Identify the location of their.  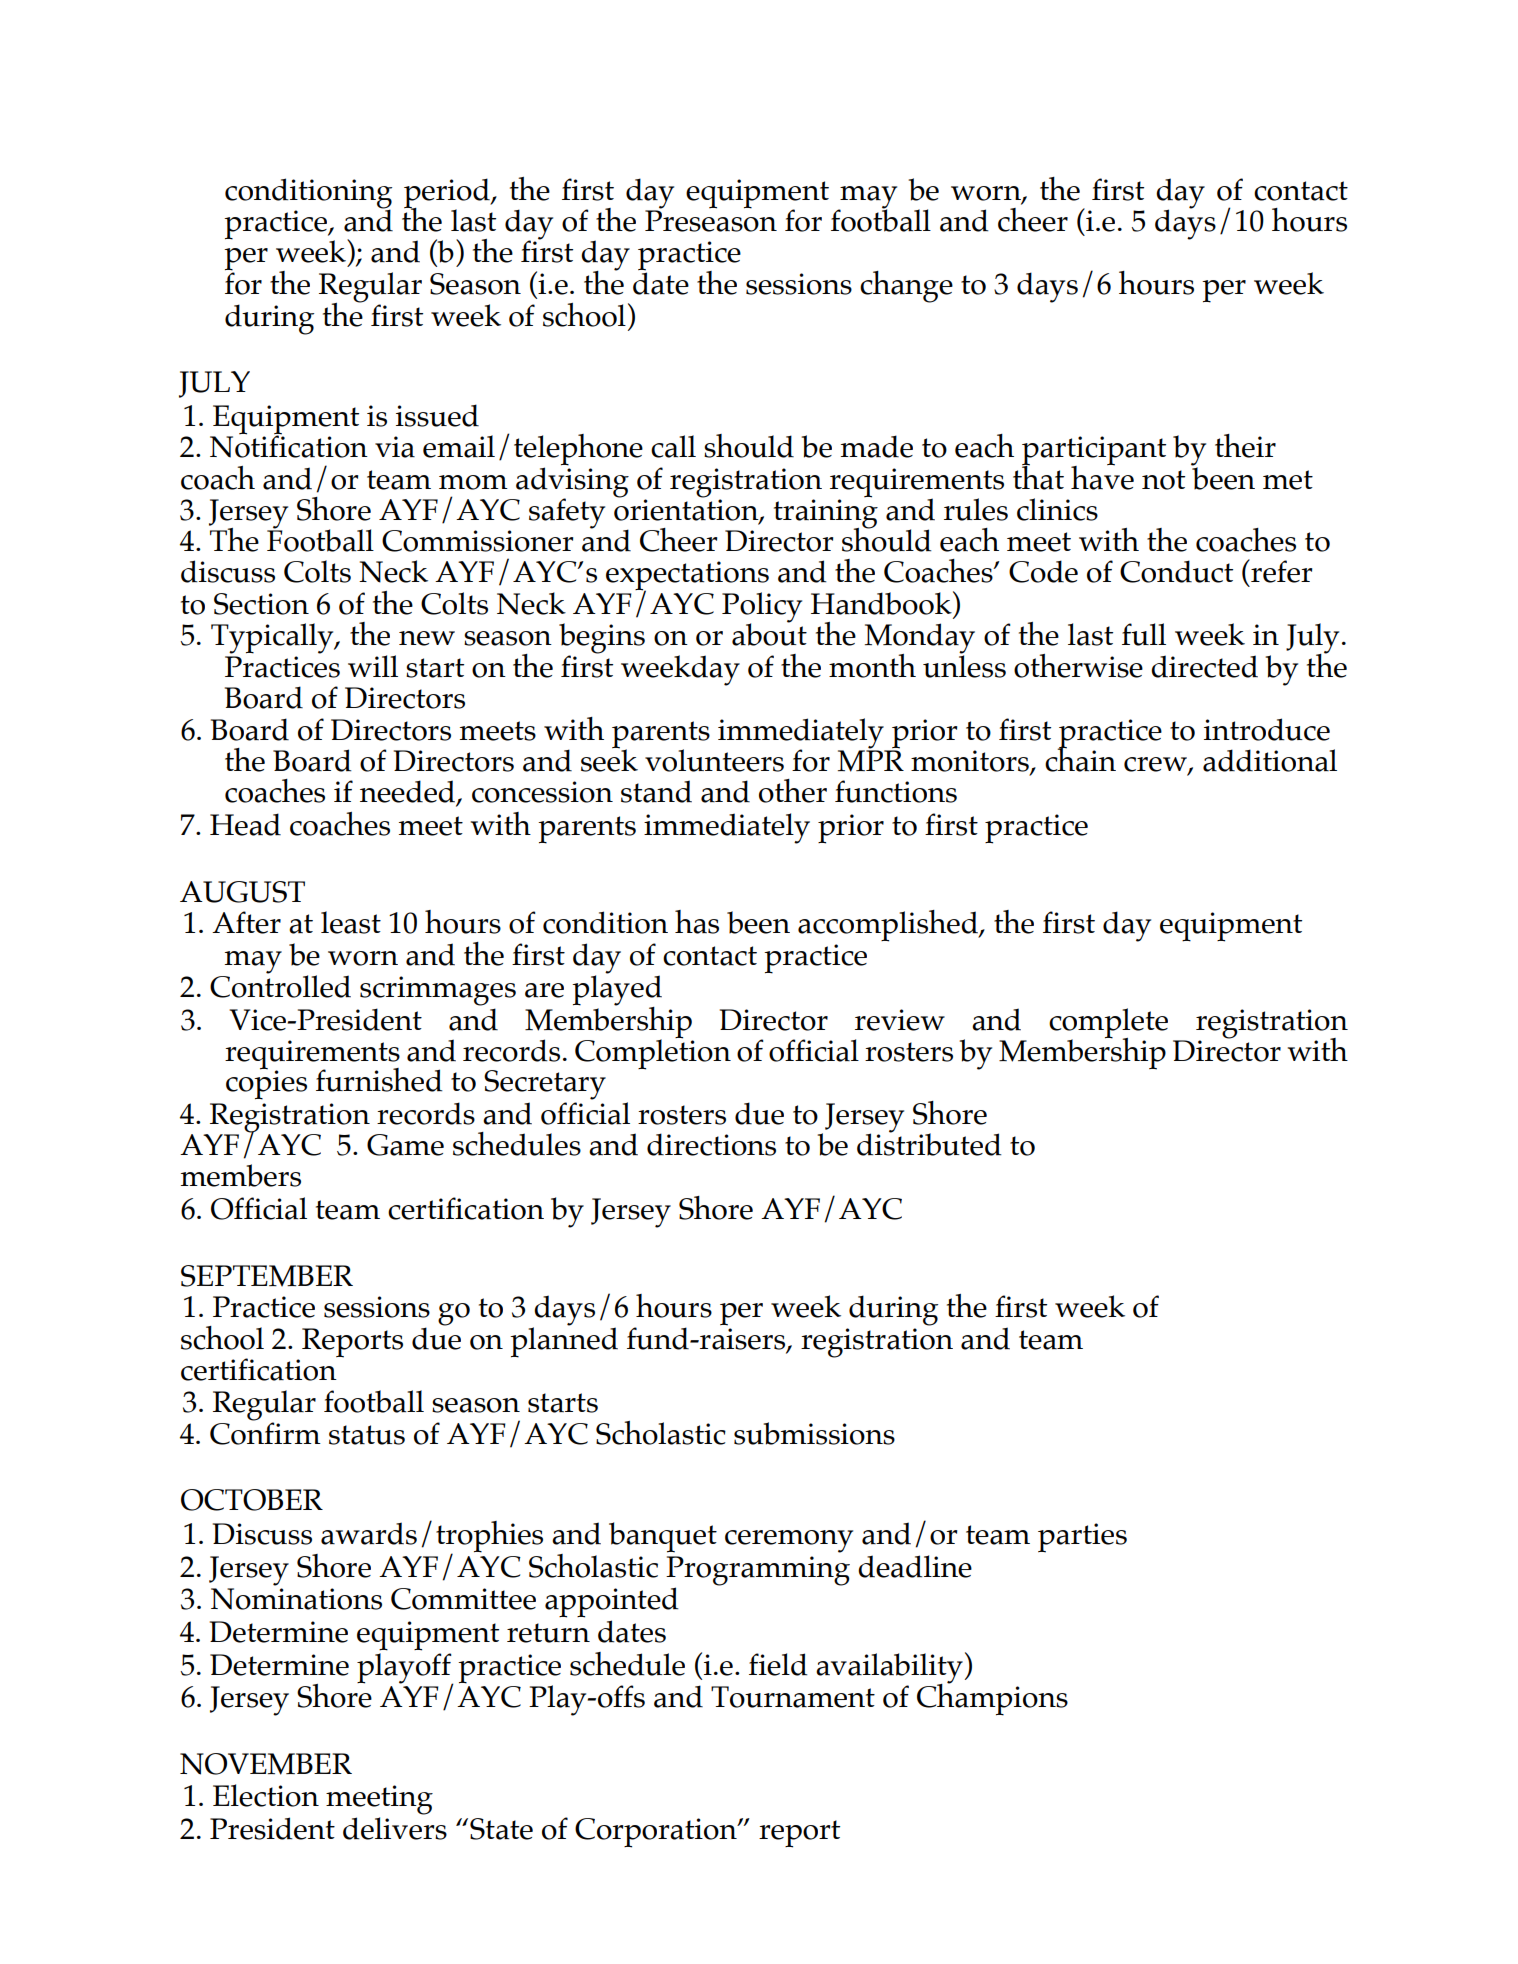
(1245, 446).
